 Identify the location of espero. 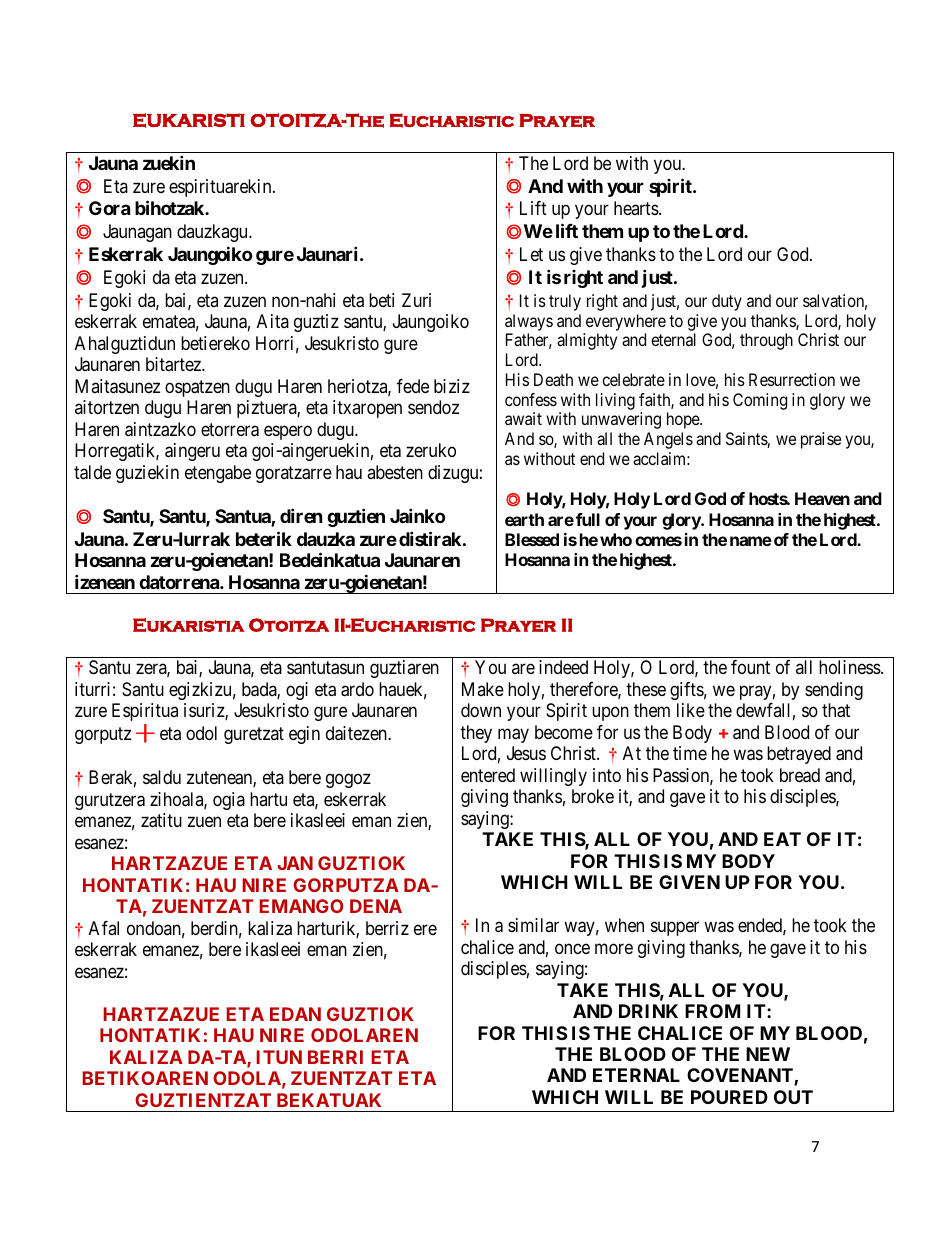
(288, 432).
